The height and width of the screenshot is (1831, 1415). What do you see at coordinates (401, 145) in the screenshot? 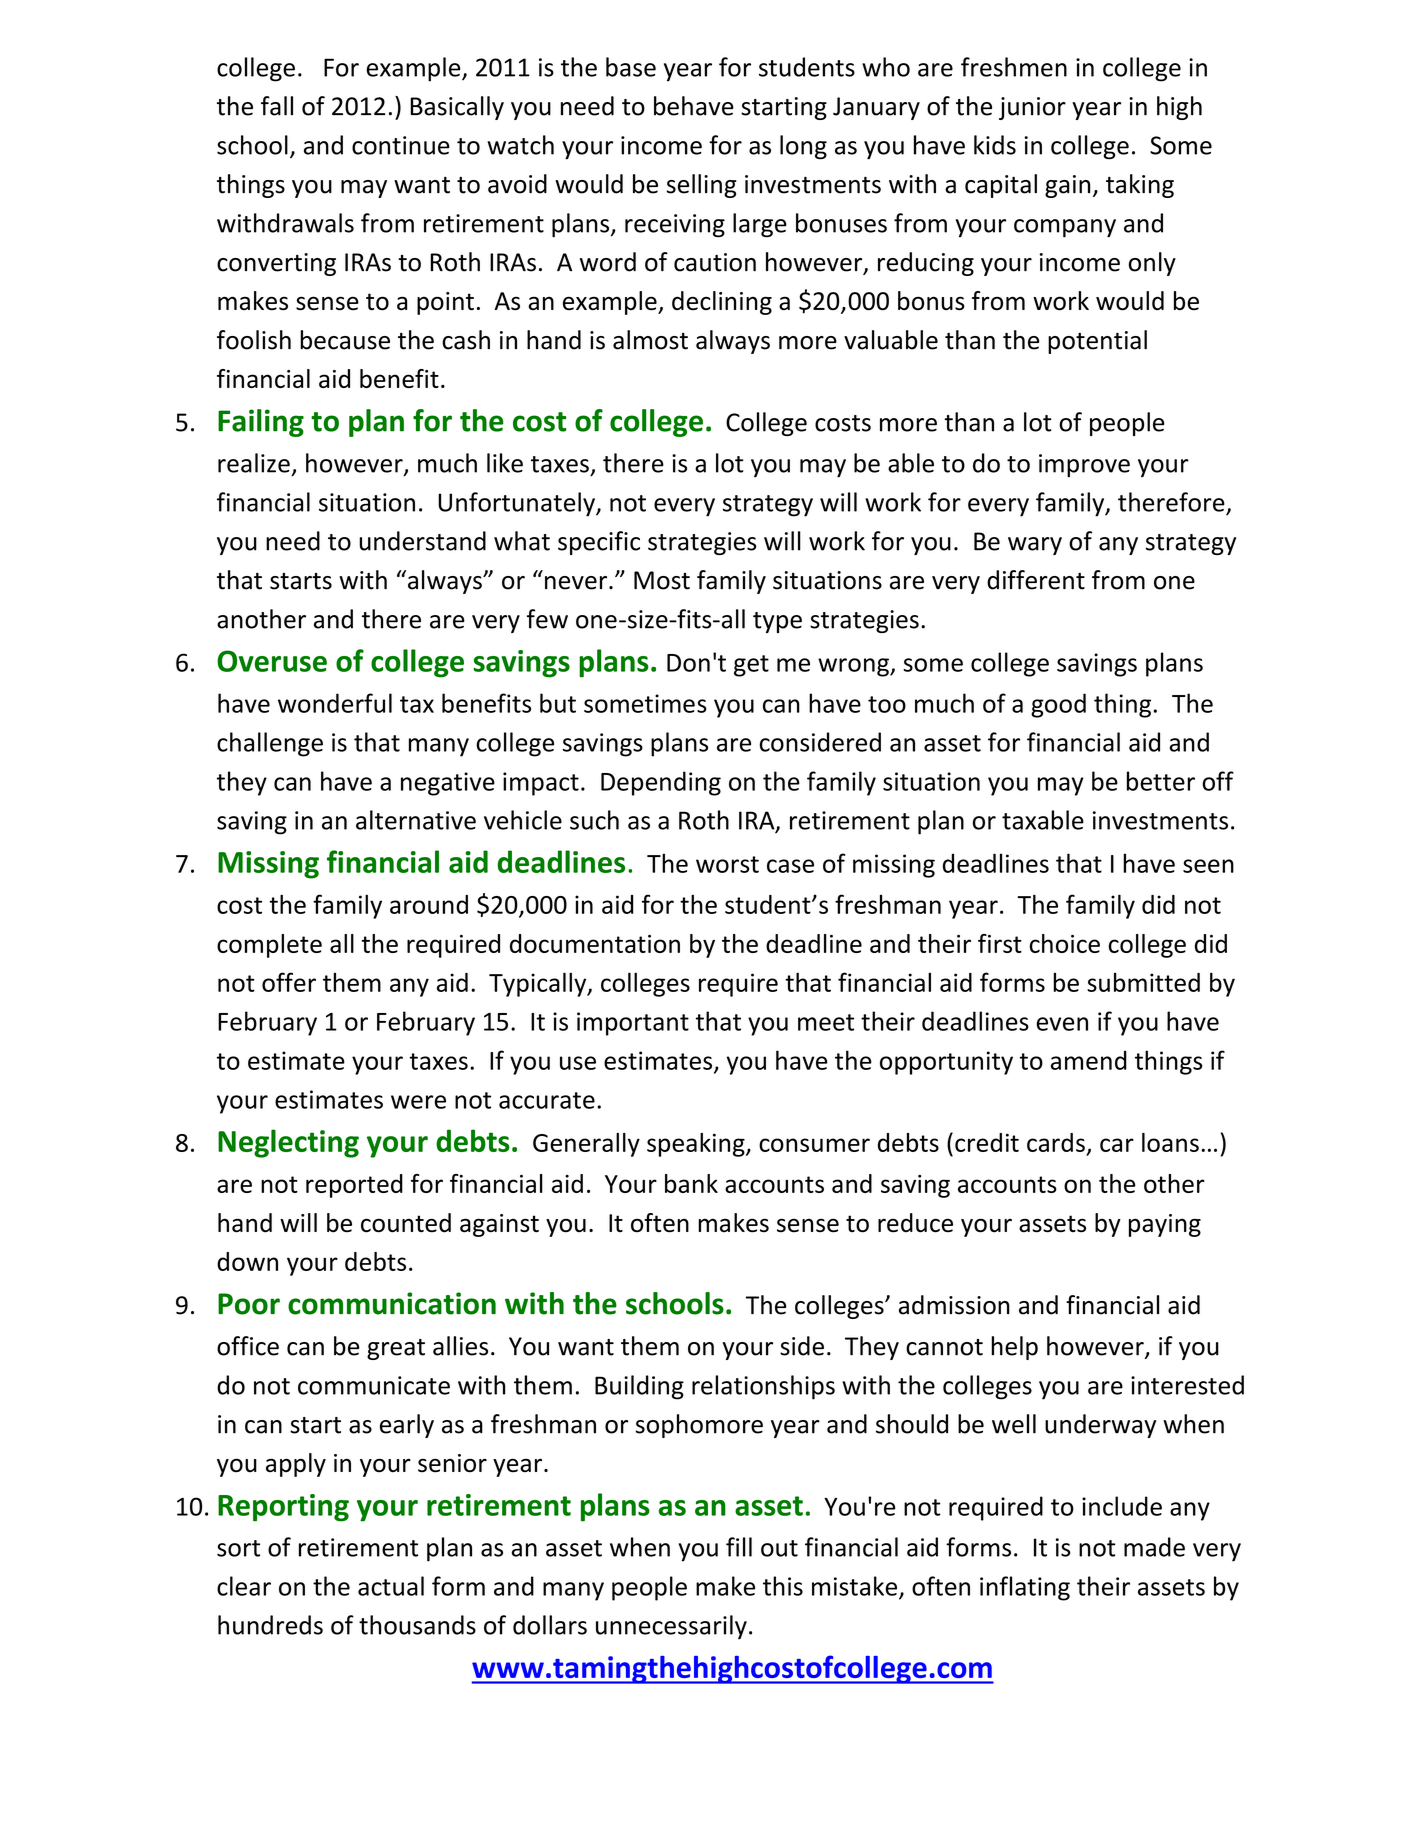
I see `continue` at bounding box center [401, 145].
